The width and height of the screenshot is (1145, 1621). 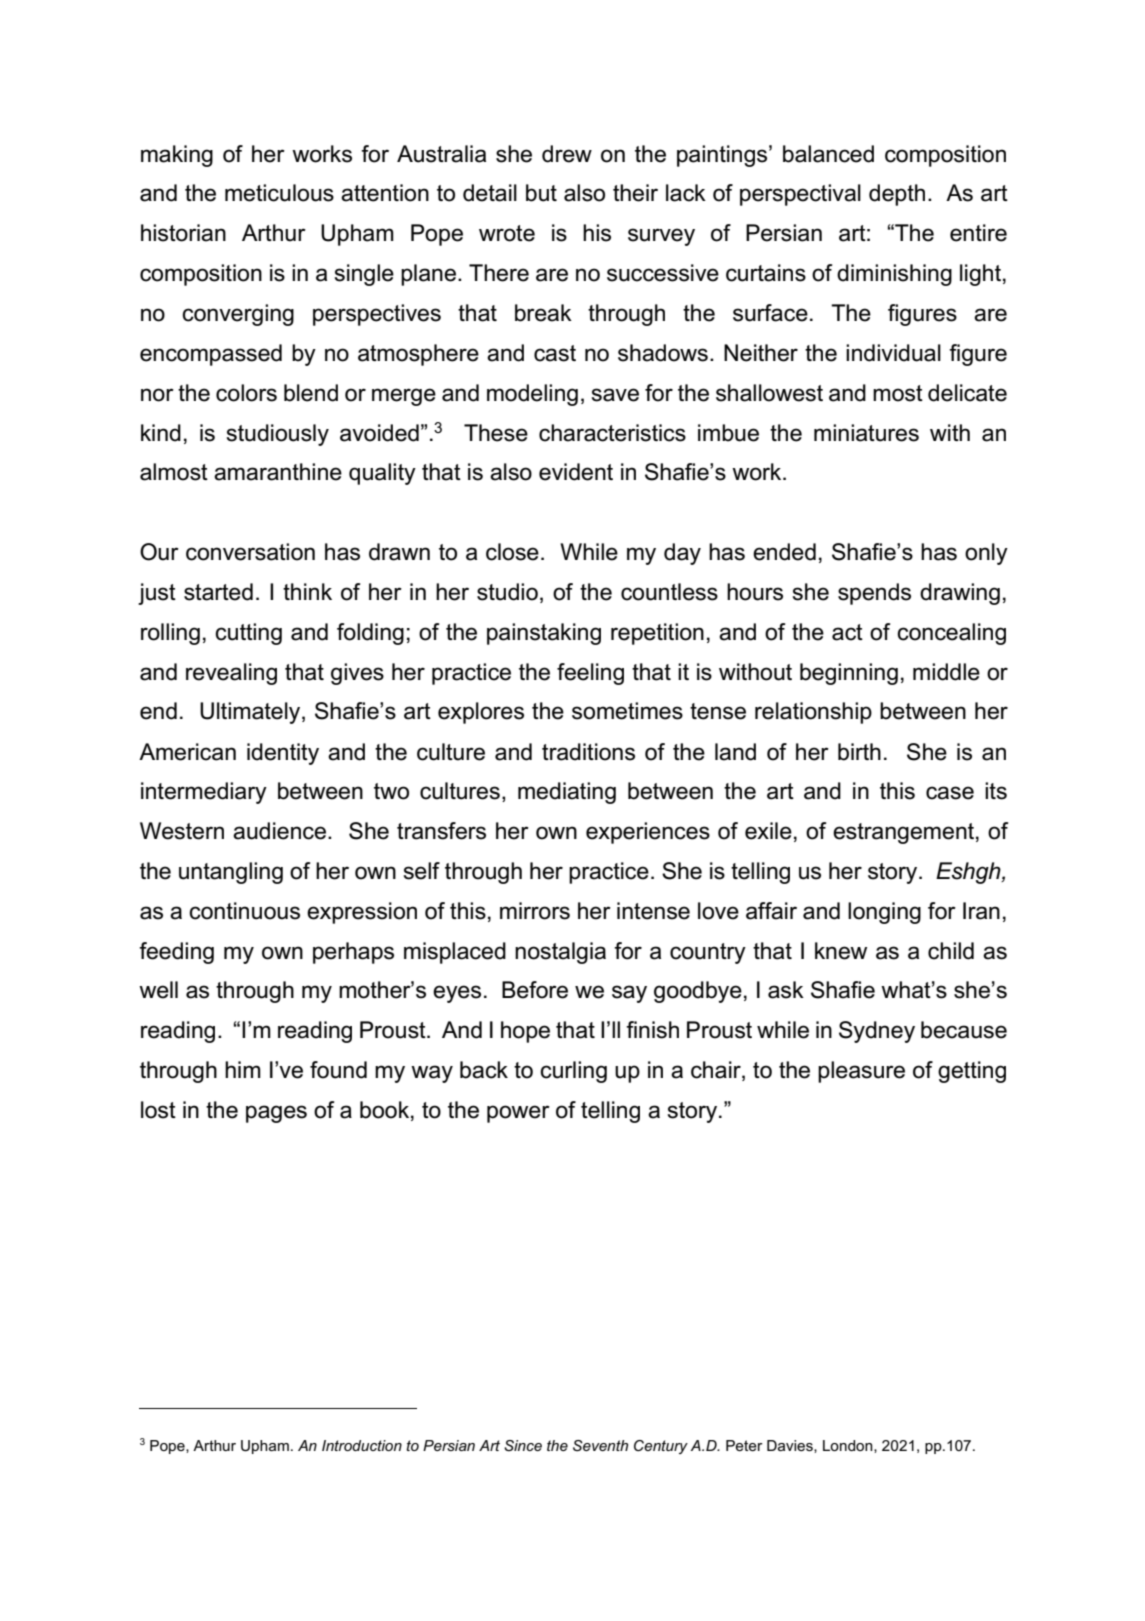 I want to click on power, so click(x=518, y=1114).
